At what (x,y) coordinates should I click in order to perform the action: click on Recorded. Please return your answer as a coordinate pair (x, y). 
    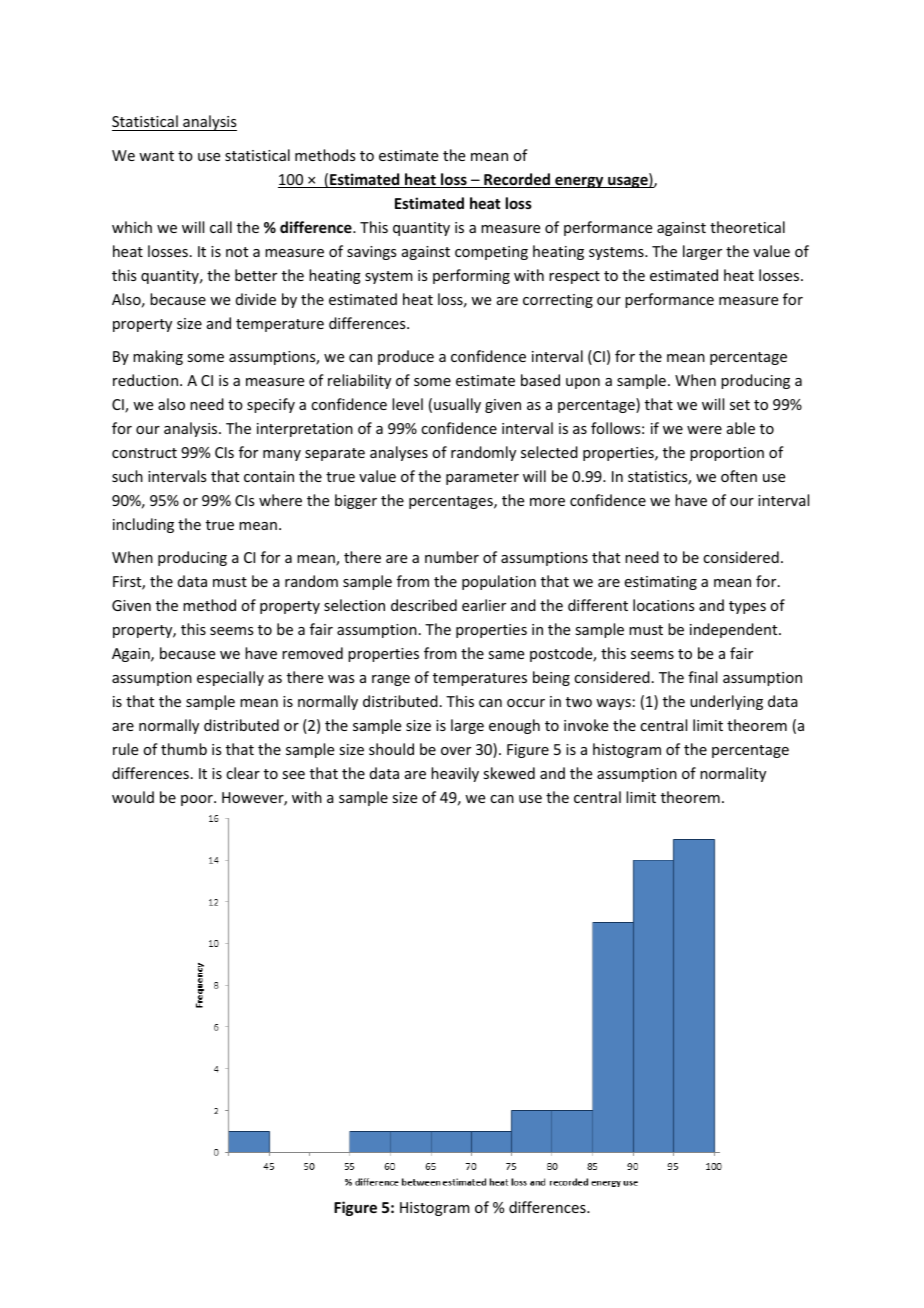
    Looking at the image, I should click on (517, 180).
